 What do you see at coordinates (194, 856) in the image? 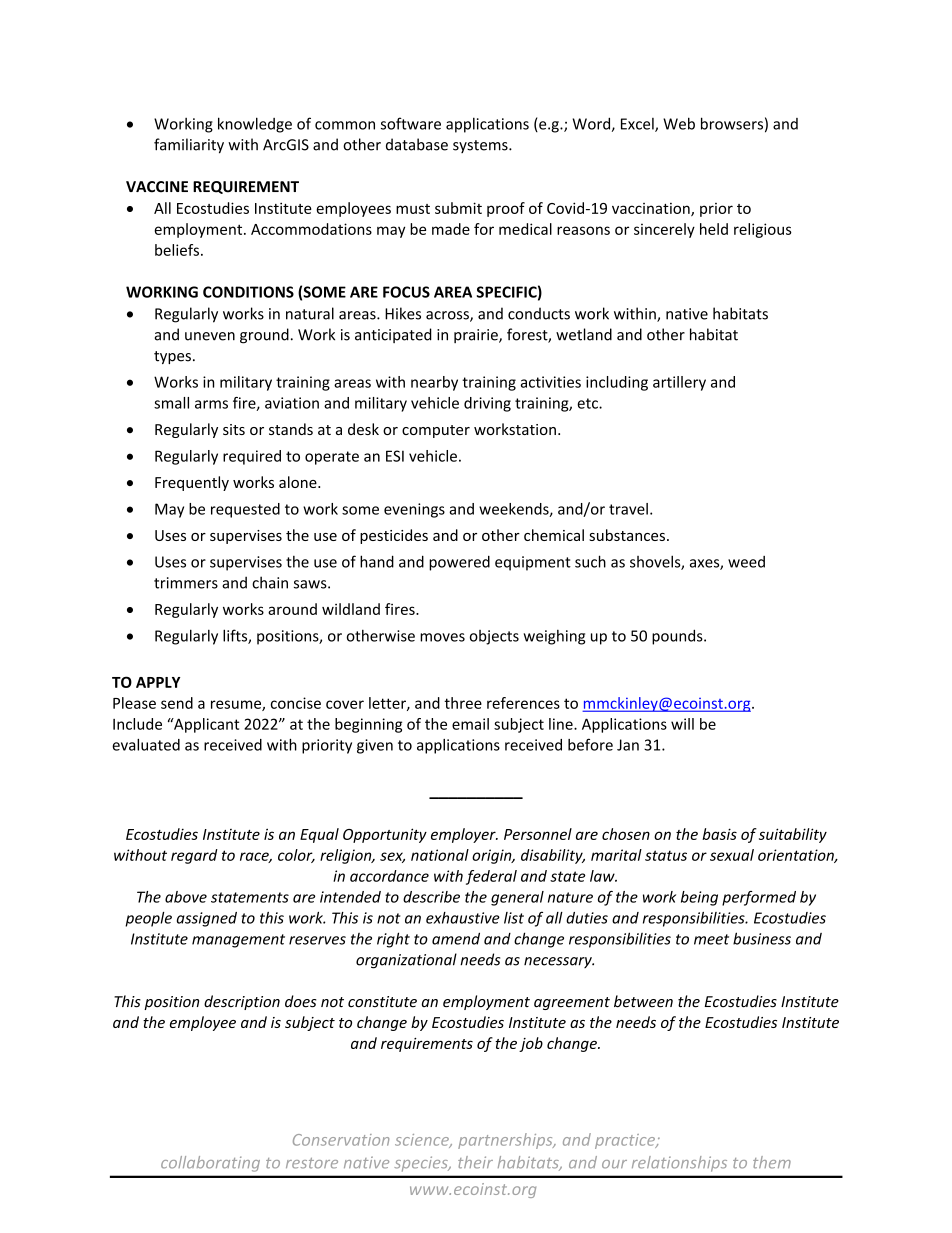
I see `regard` at bounding box center [194, 856].
